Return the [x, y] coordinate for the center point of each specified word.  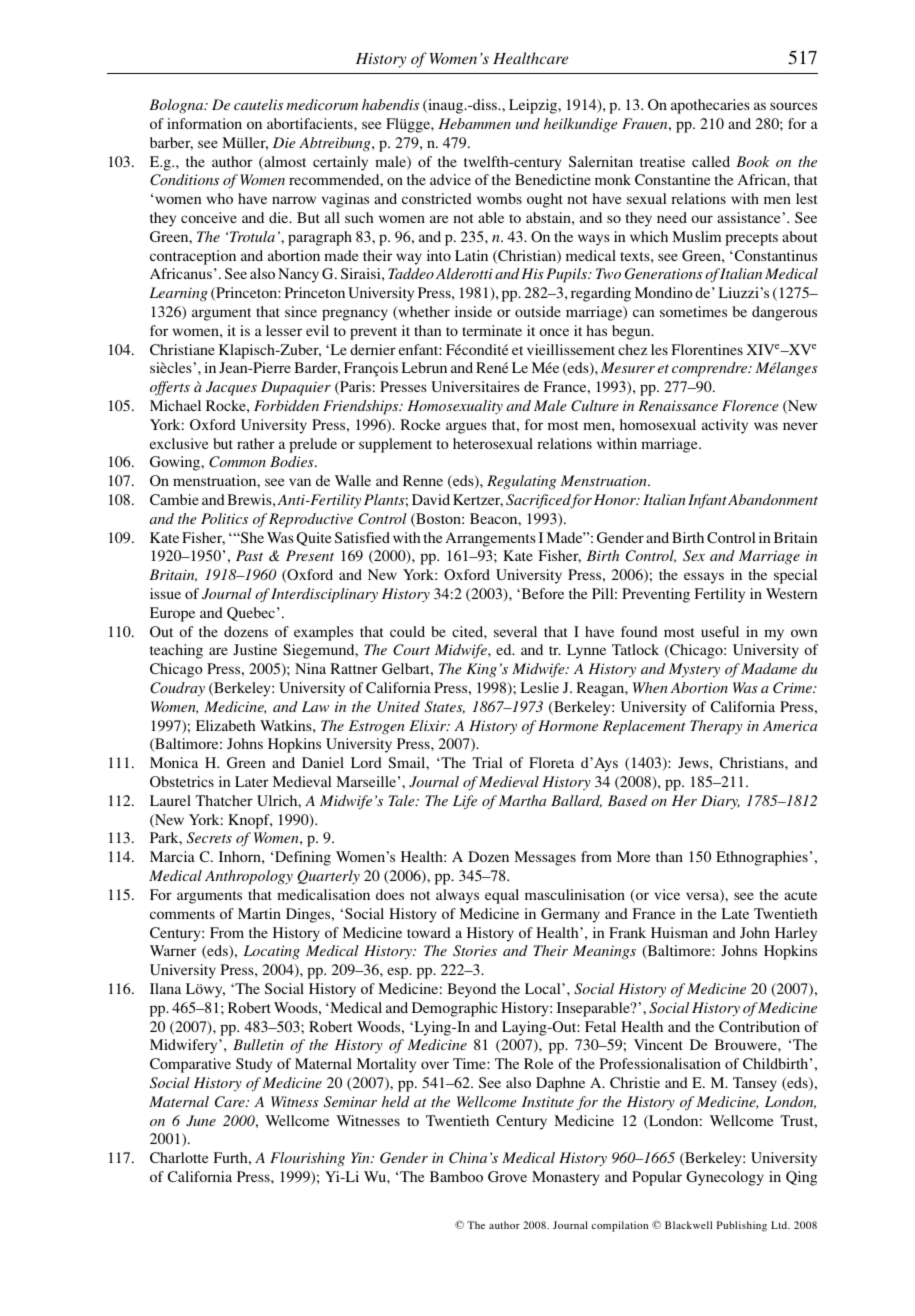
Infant [707, 501]
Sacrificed [539, 501]
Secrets [209, 838]
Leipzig [534, 106]
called [711, 161]
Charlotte [179, 1157]
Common [237, 462]
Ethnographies [762, 858]
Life [465, 802]
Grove [507, 1176]
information [204, 123]
